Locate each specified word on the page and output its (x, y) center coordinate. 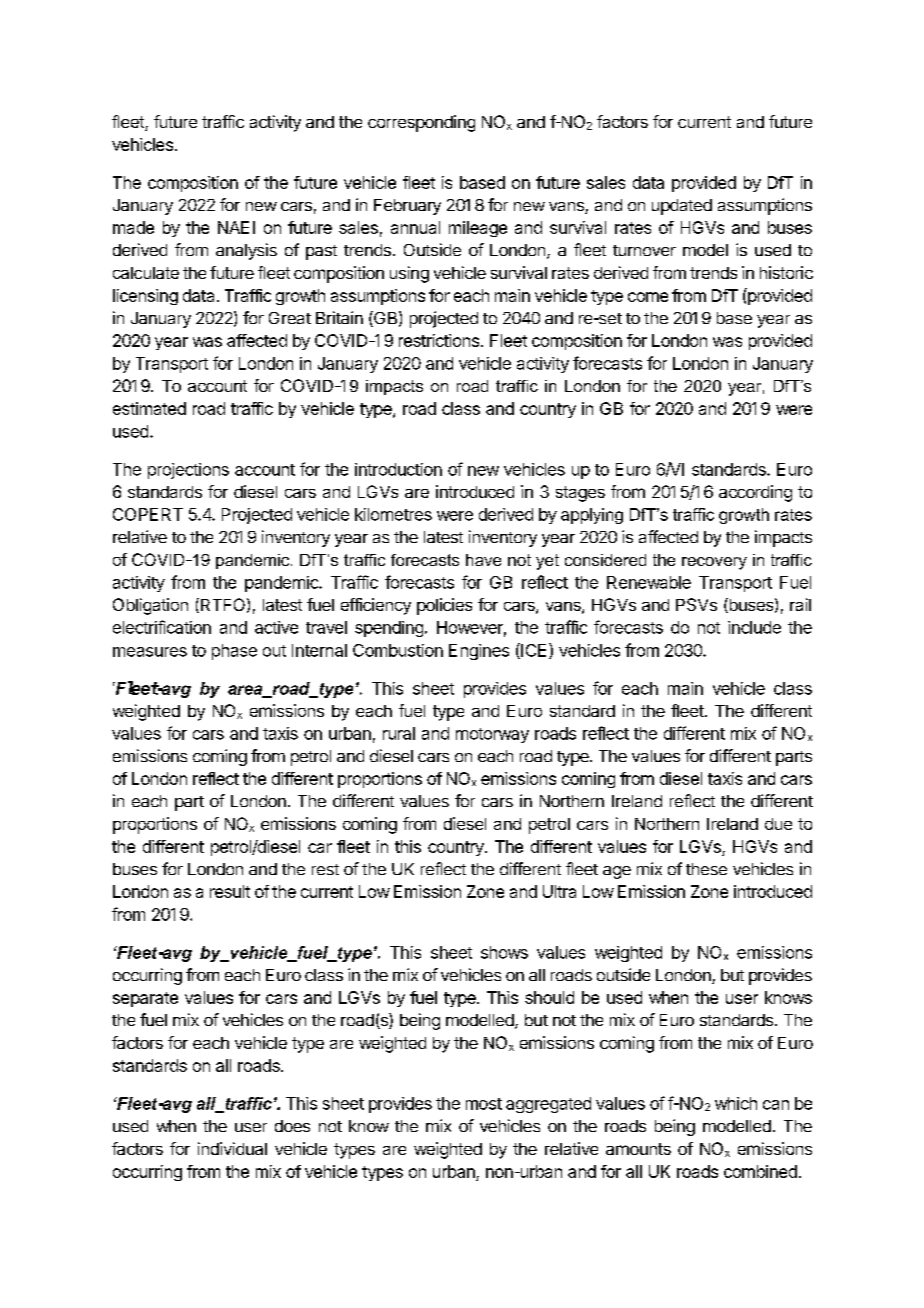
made (133, 227)
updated (682, 207)
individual (232, 1148)
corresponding (421, 123)
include (754, 627)
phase (234, 652)
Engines (479, 652)
